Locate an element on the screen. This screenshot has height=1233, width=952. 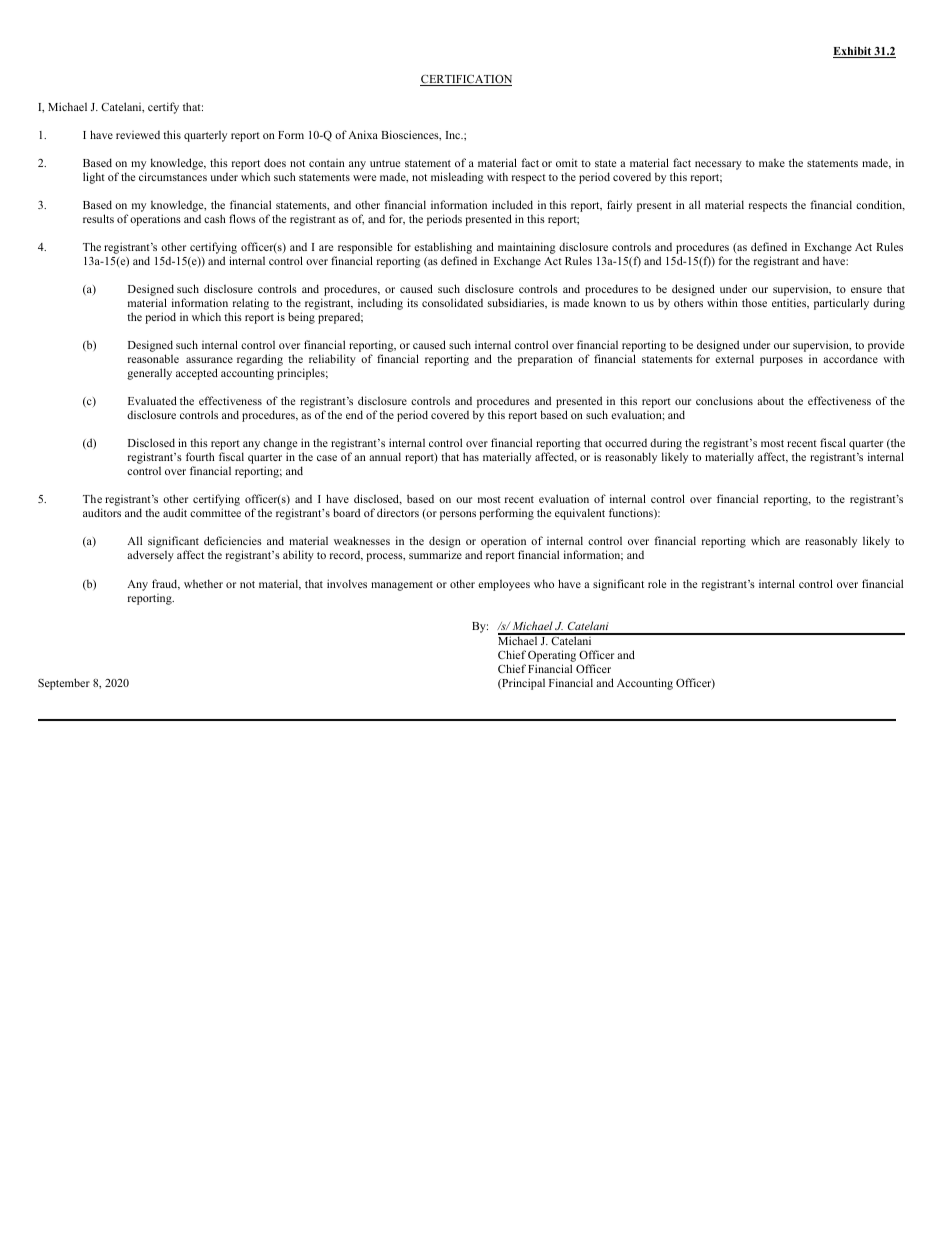
September is located at coordinates (64, 684).
